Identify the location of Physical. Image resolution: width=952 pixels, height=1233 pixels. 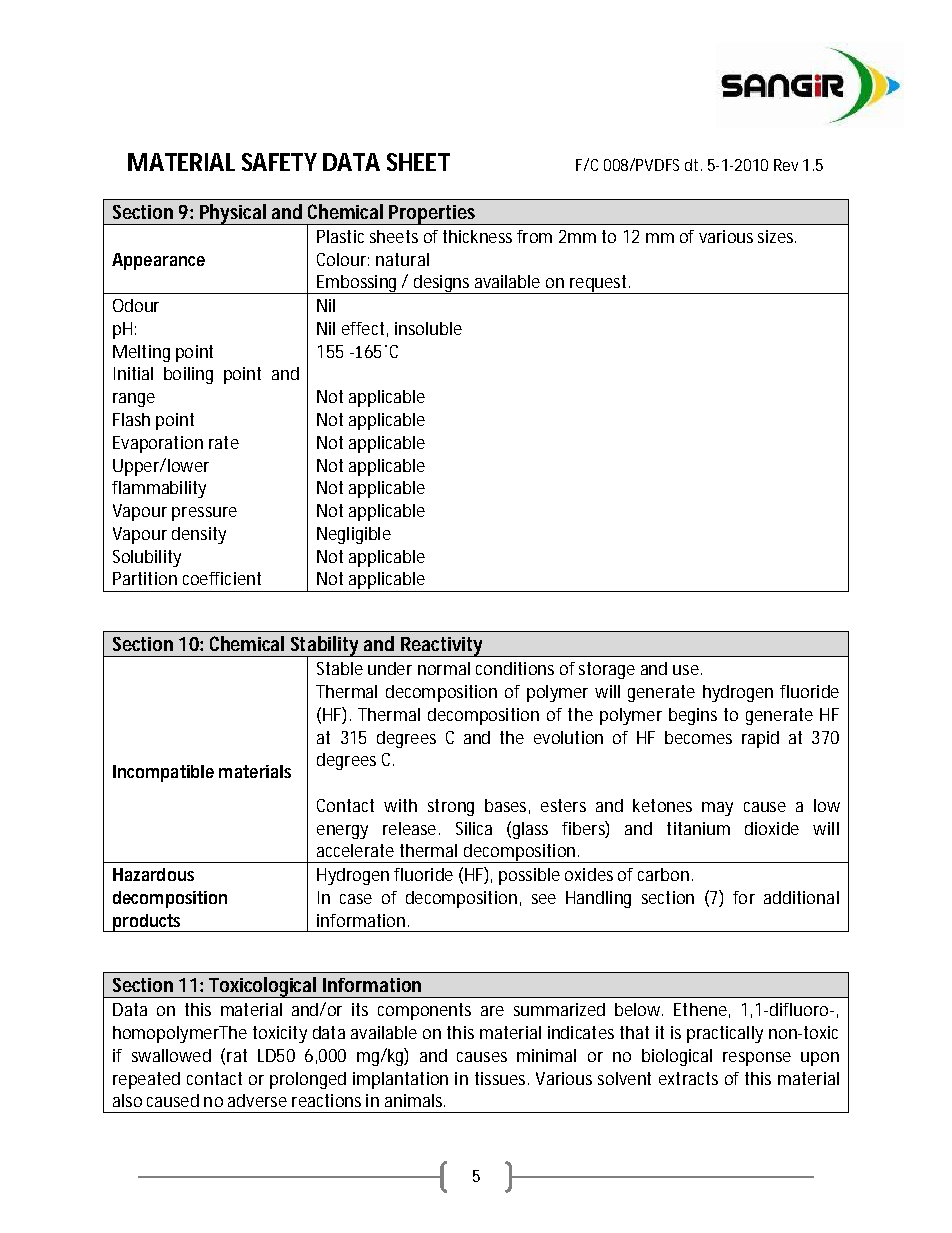
(232, 214).
